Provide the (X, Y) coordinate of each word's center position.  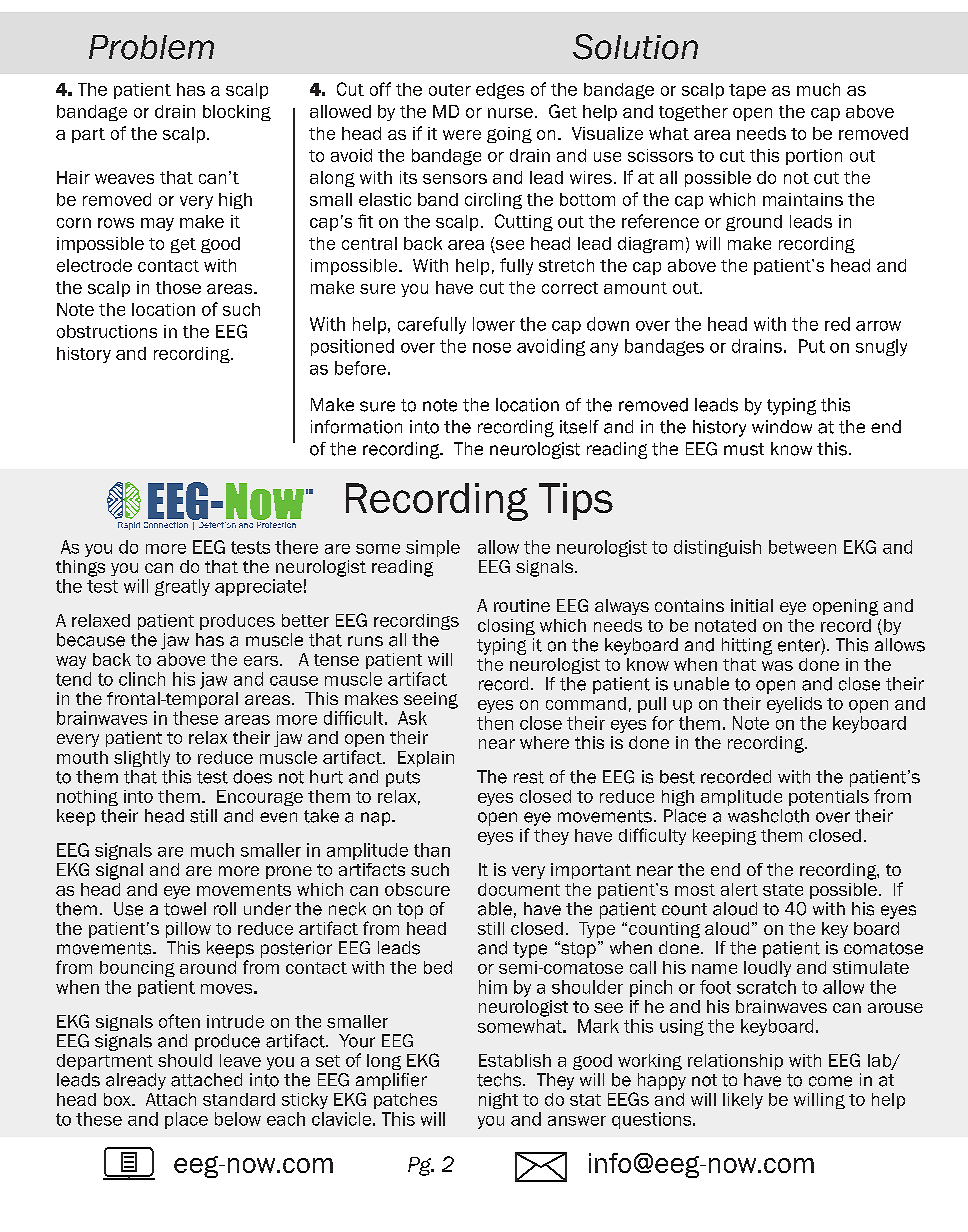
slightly (142, 759)
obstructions (107, 331)
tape (747, 91)
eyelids (794, 705)
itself (579, 427)
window (782, 426)
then (495, 723)
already (136, 1081)
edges (500, 91)
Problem (151, 47)
